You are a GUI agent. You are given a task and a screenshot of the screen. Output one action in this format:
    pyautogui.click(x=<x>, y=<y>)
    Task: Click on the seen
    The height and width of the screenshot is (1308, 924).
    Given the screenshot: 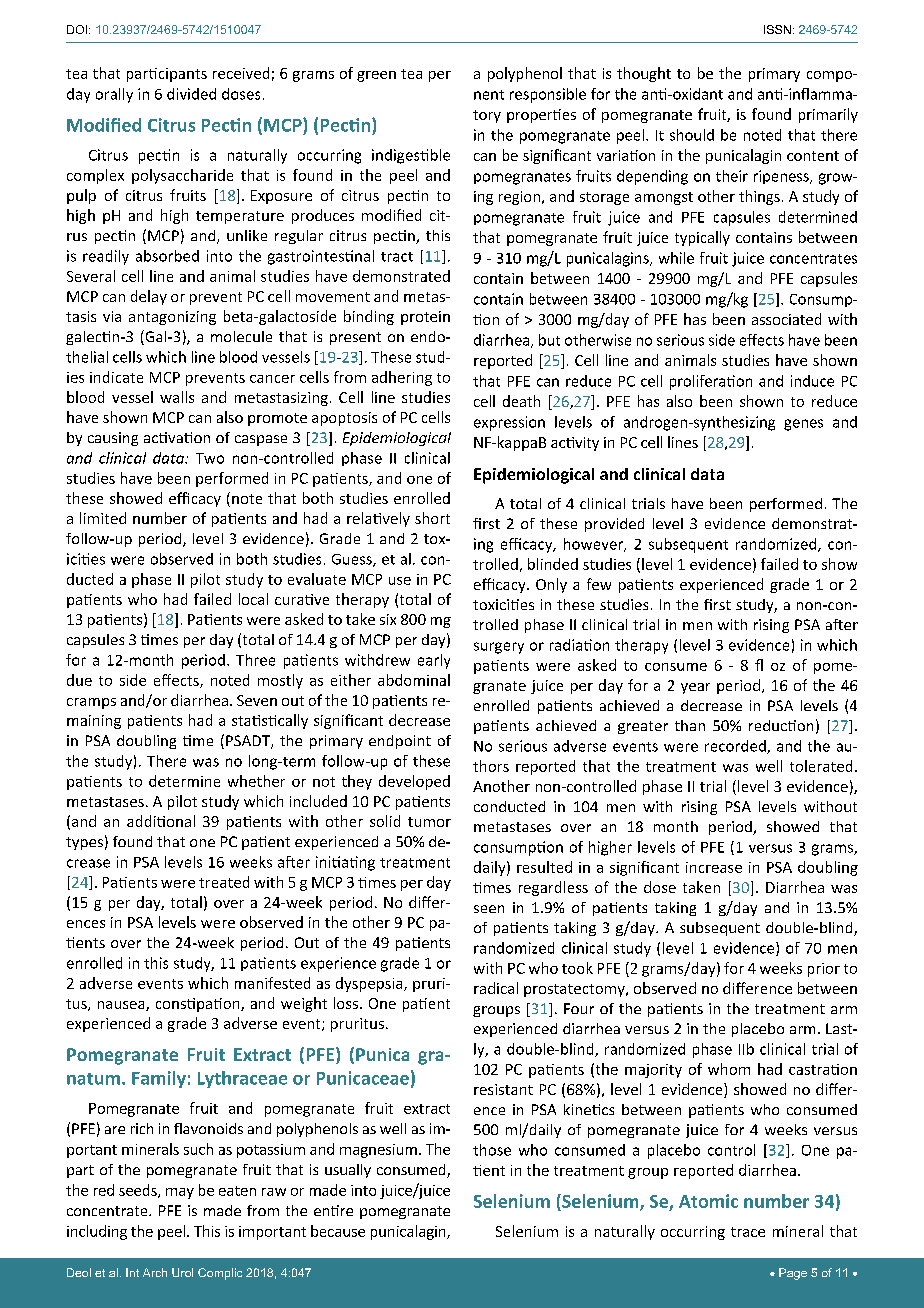 What is the action you would take?
    pyautogui.click(x=489, y=909)
